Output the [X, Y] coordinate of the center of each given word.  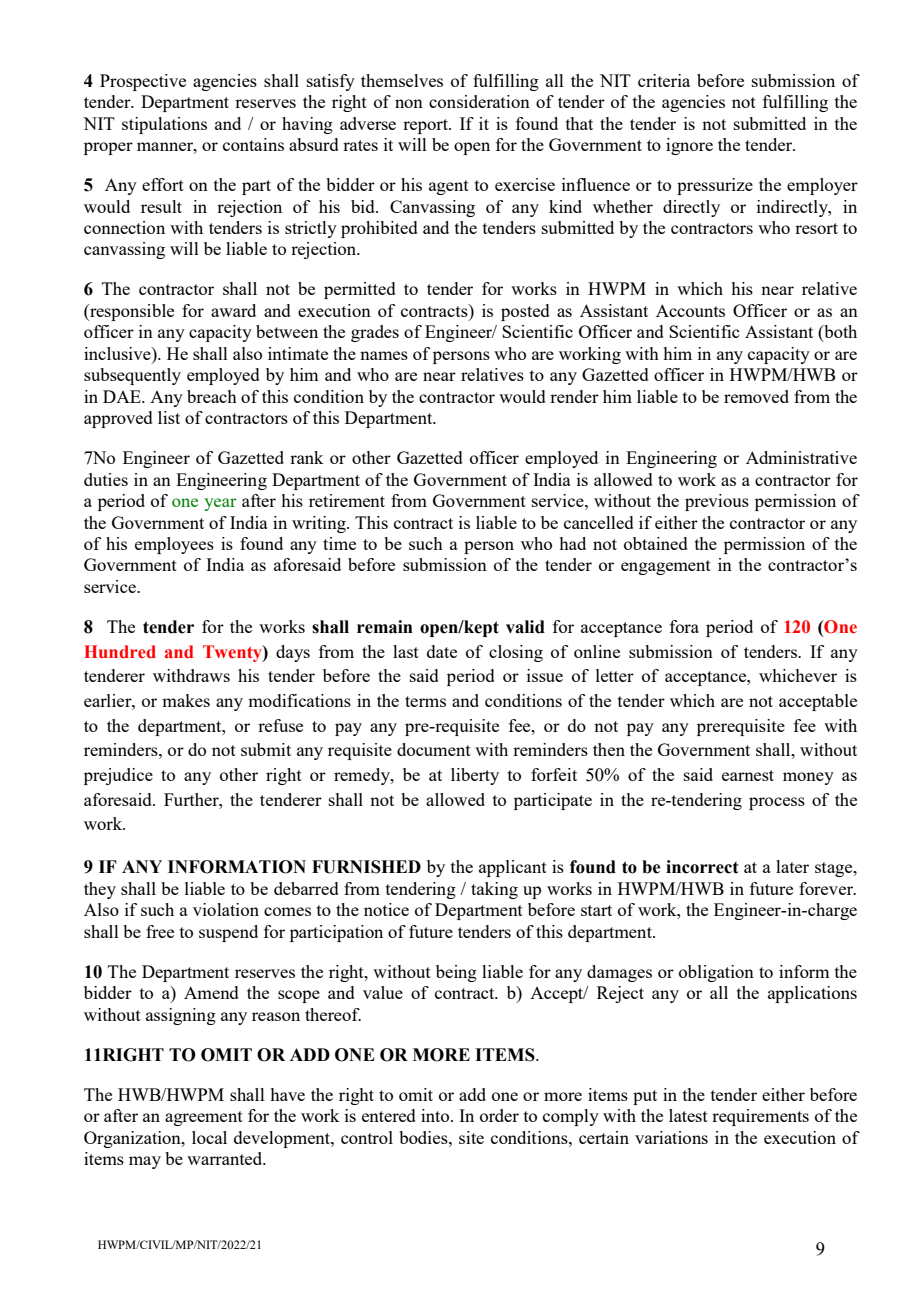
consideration [479, 101]
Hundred [120, 651]
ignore [689, 146]
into [436, 1115]
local [209, 1137]
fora [684, 626]
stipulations [164, 125]
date [442, 651]
